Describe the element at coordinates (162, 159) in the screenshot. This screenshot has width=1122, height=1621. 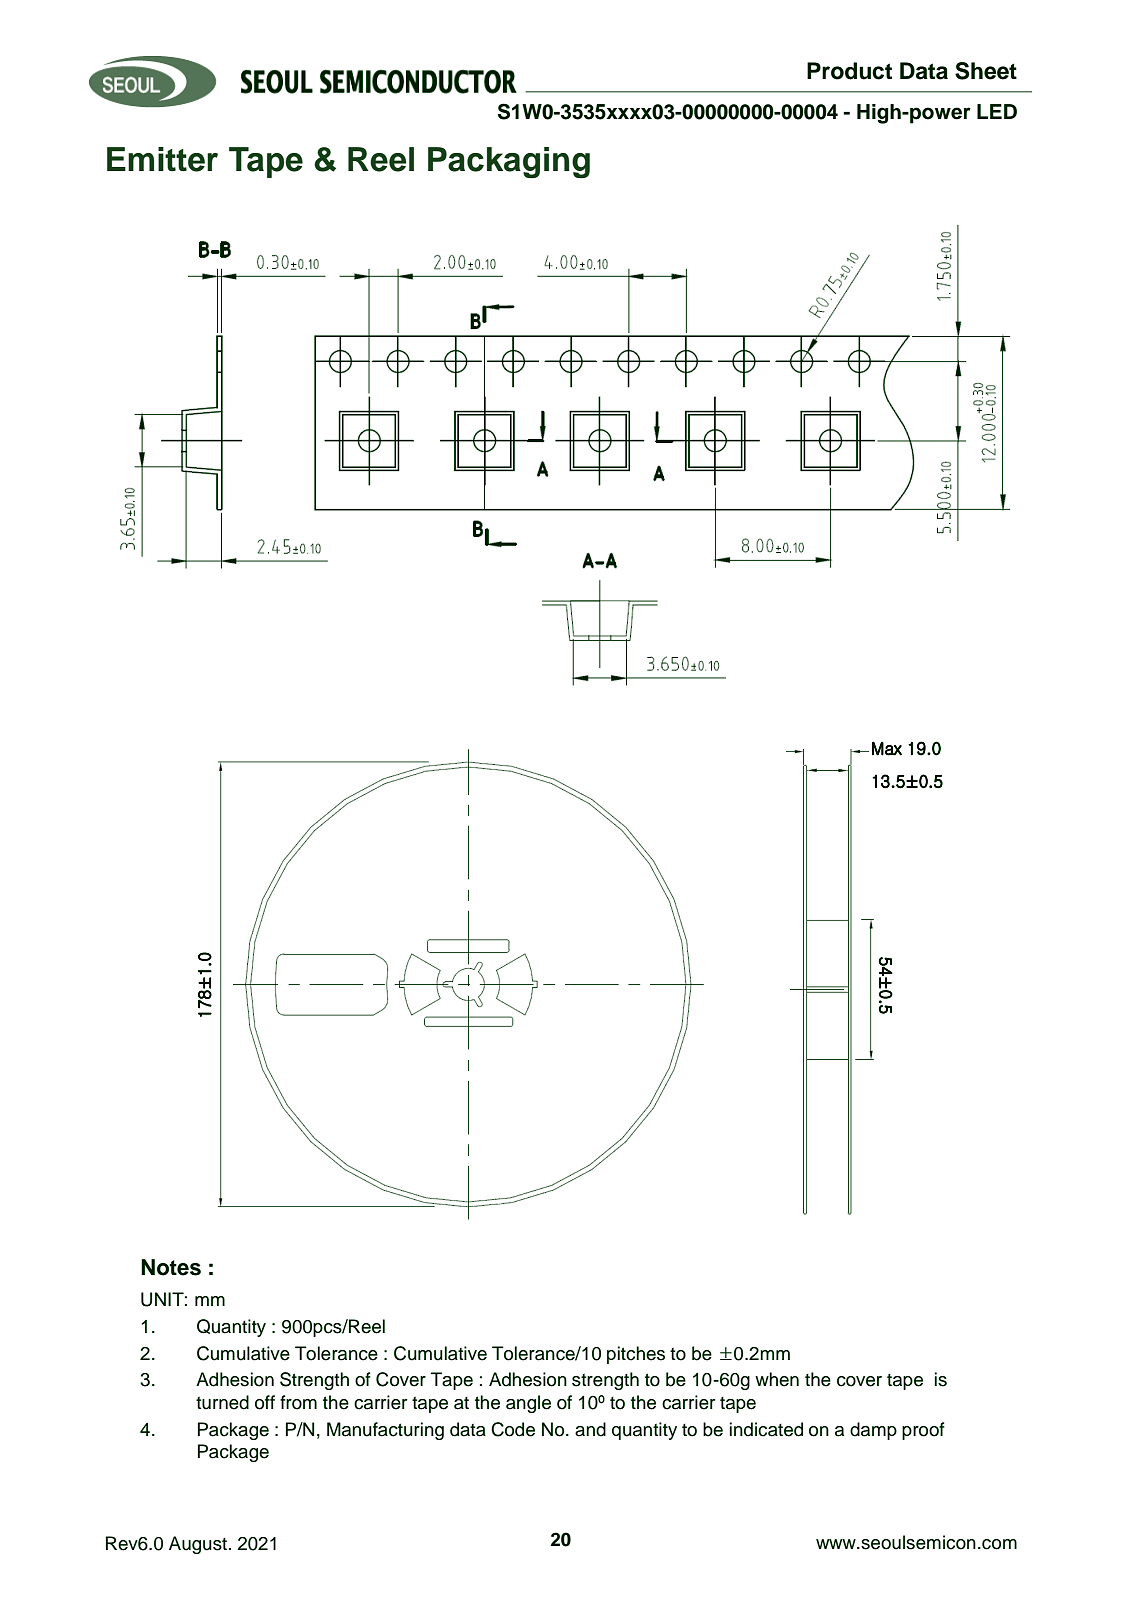
I see `Emitter` at that location.
